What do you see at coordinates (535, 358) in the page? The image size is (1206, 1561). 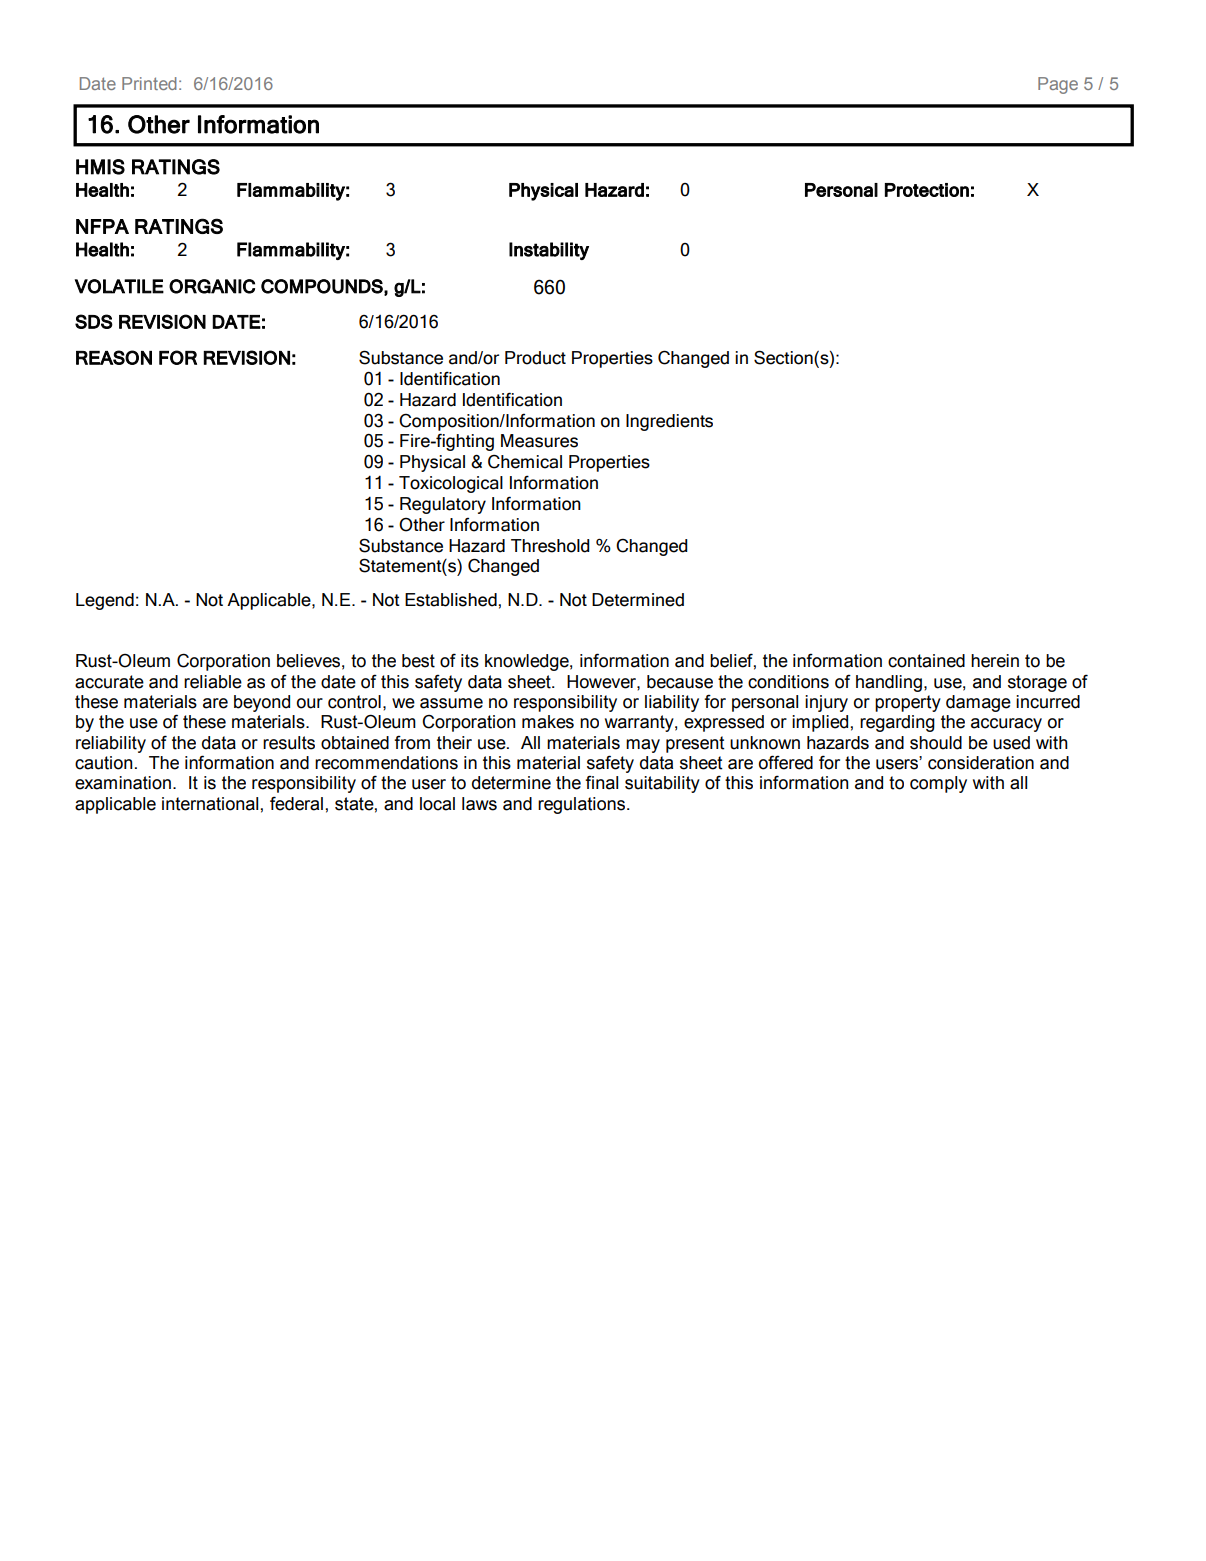 I see `Product` at bounding box center [535, 358].
